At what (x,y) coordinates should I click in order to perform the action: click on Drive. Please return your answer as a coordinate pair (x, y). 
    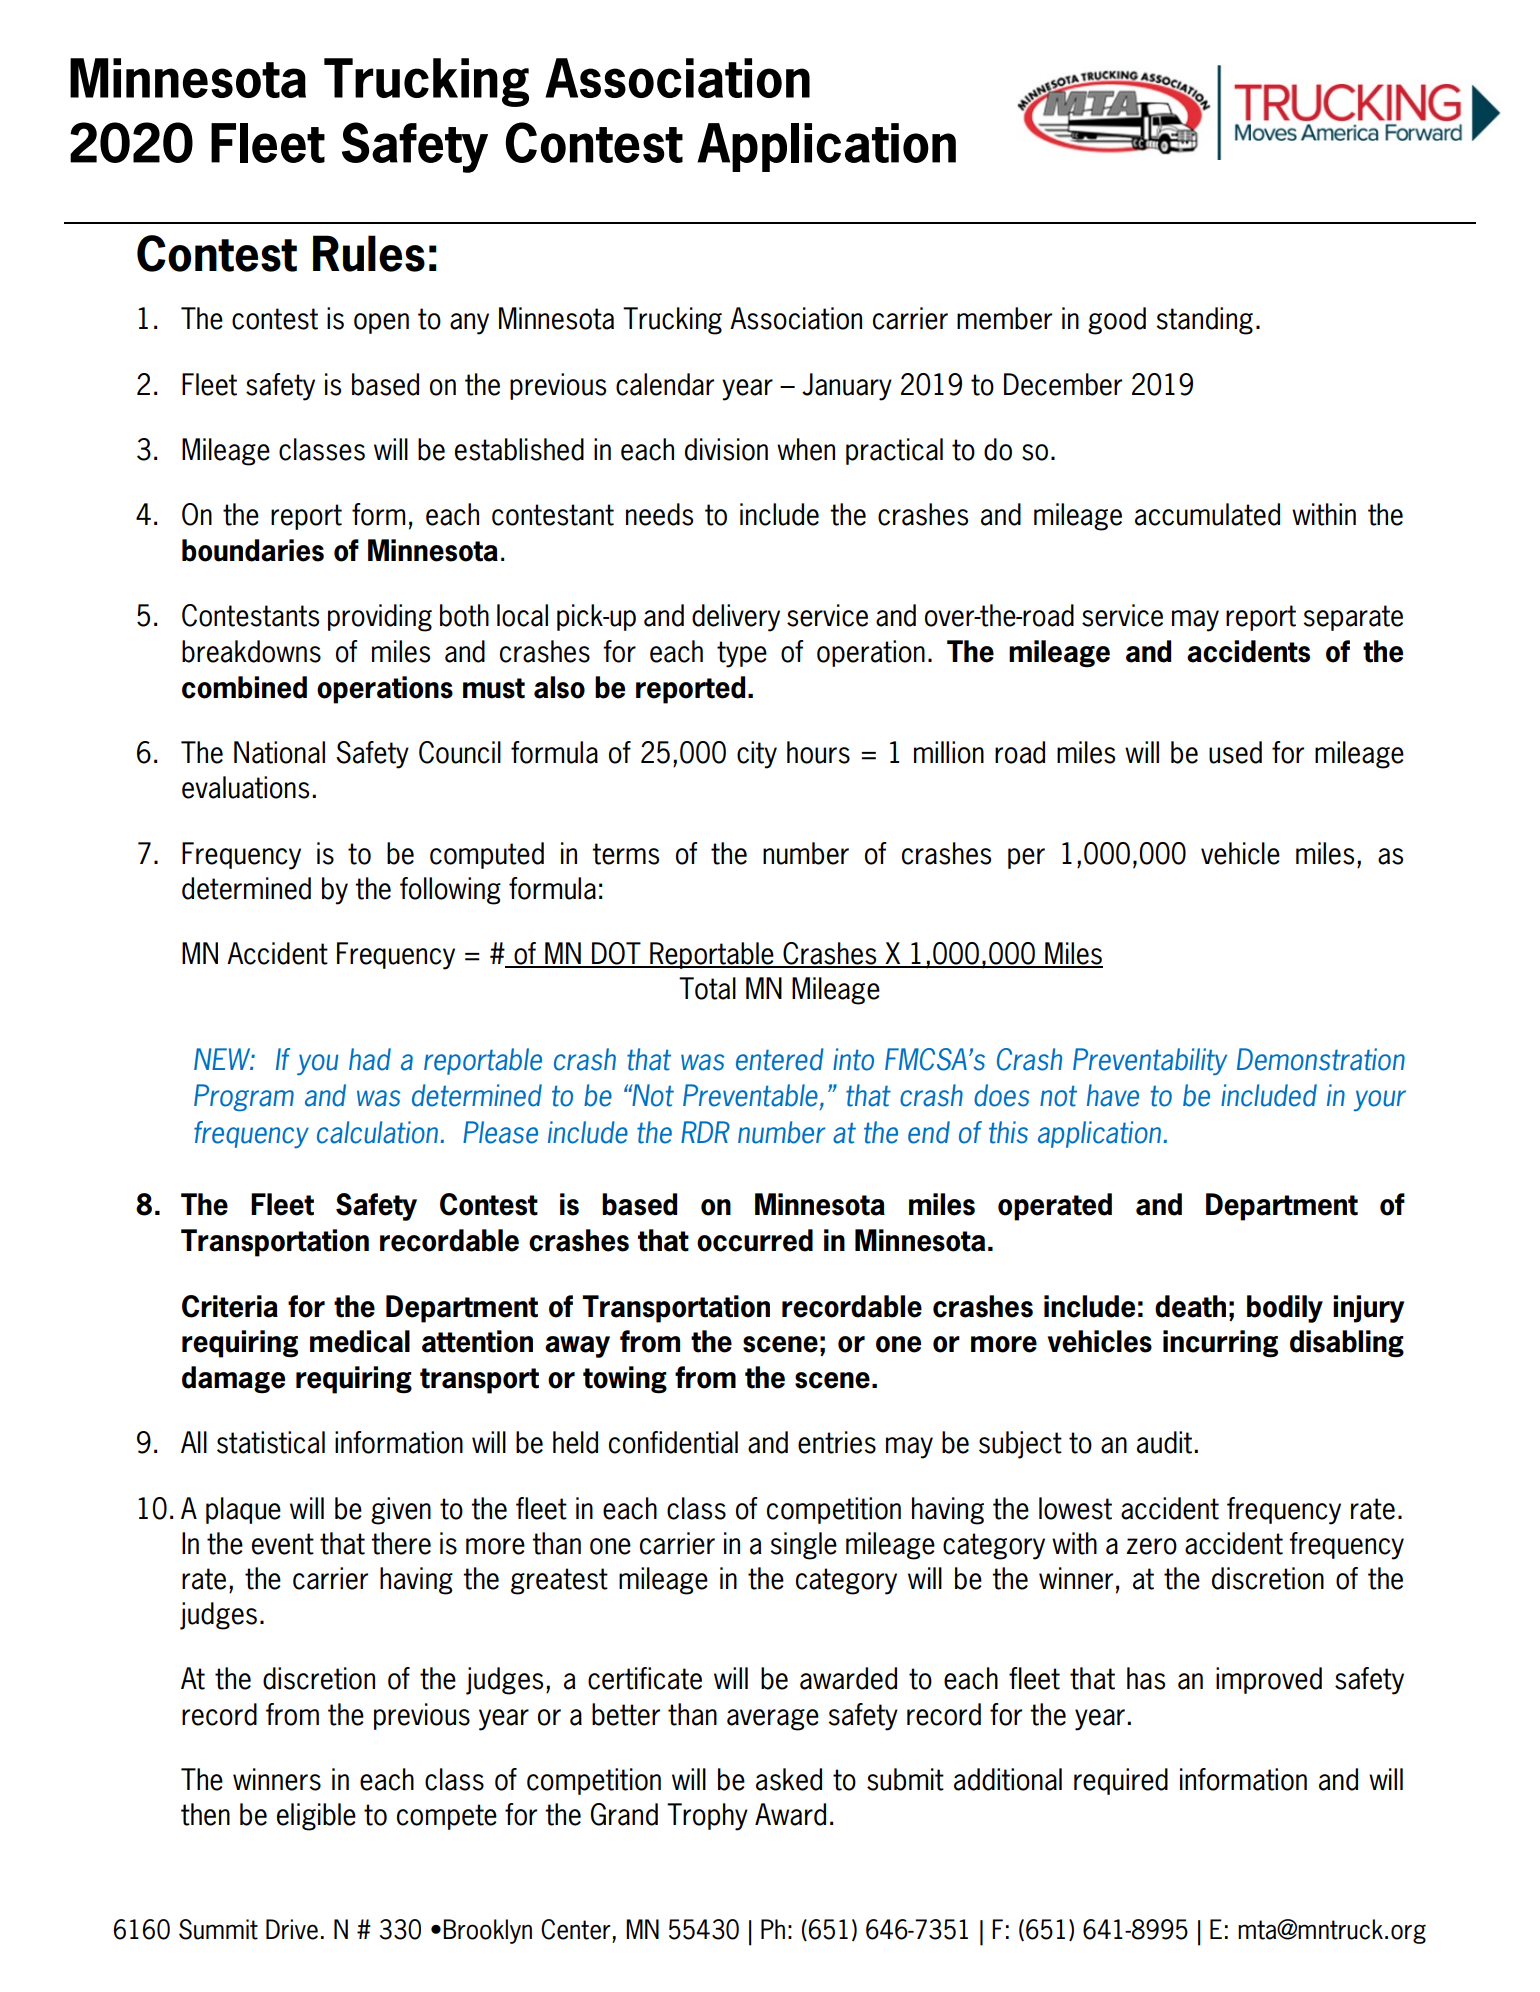
    Looking at the image, I should click on (292, 1929).
